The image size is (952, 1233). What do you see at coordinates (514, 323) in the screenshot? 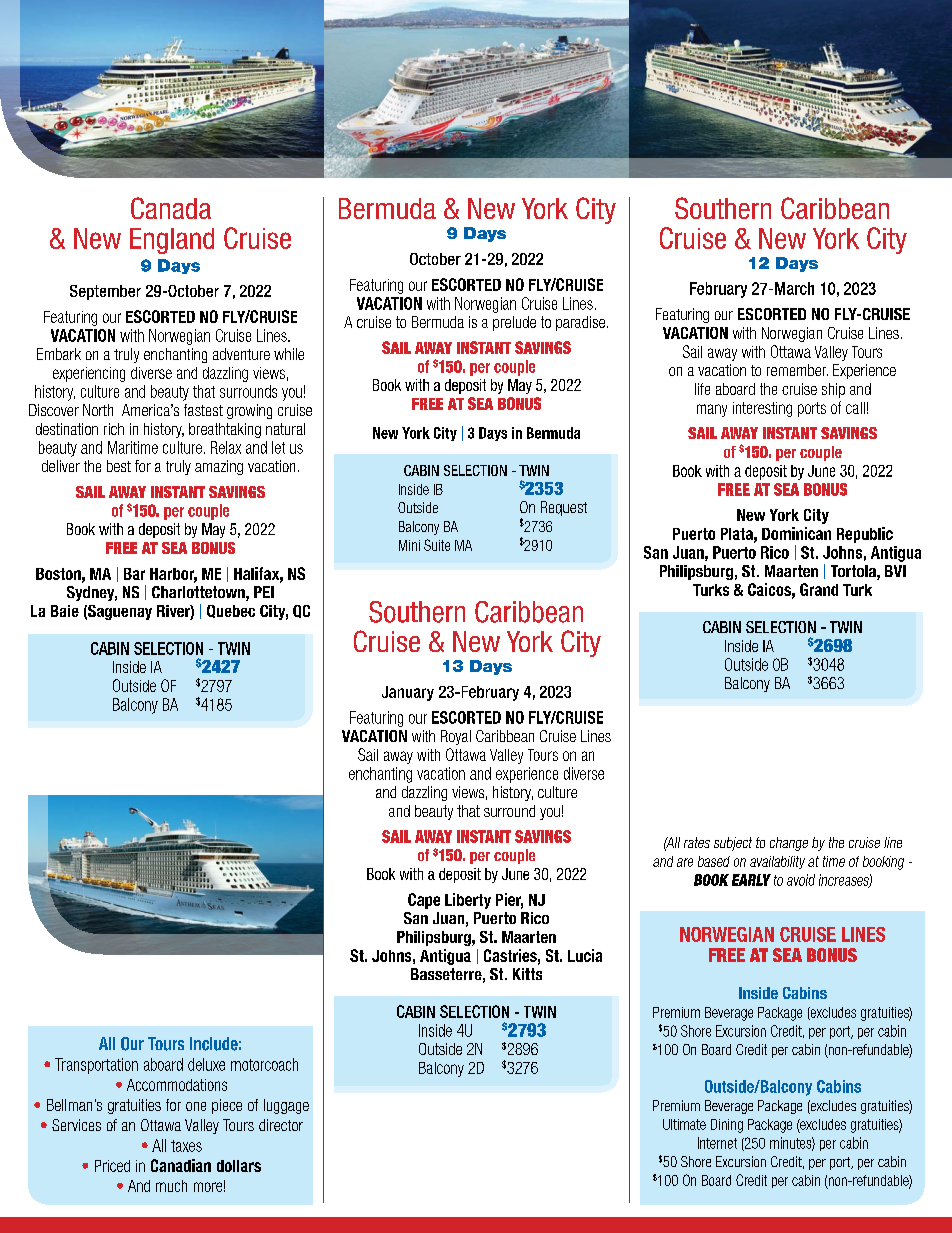
I see `prelude` at bounding box center [514, 323].
